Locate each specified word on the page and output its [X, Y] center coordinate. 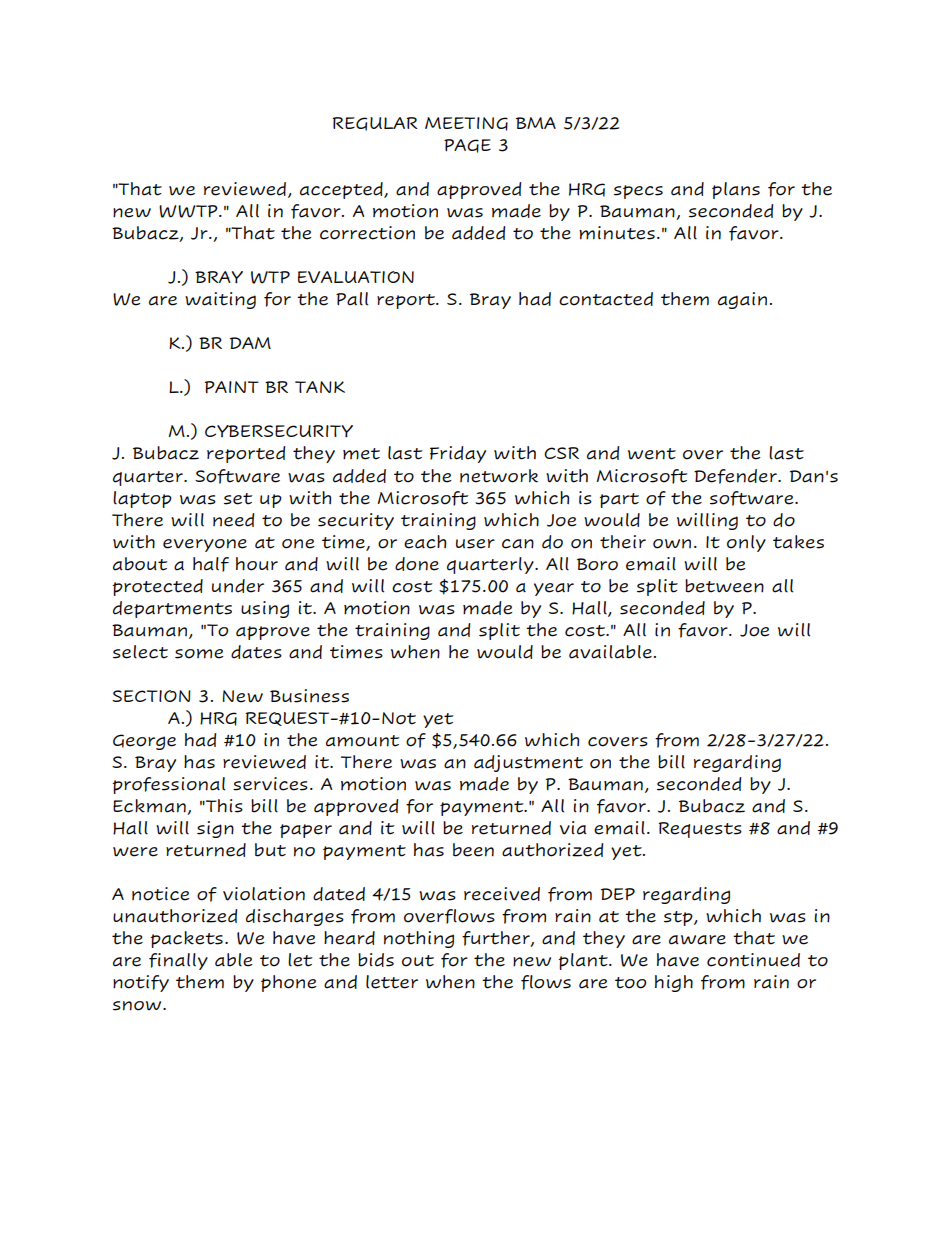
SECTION [151, 696]
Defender [737, 476]
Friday [458, 454]
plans [736, 190]
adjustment [528, 763]
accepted [342, 190]
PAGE [467, 146]
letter [392, 982]
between [724, 586]
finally [178, 961]
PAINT [232, 387]
